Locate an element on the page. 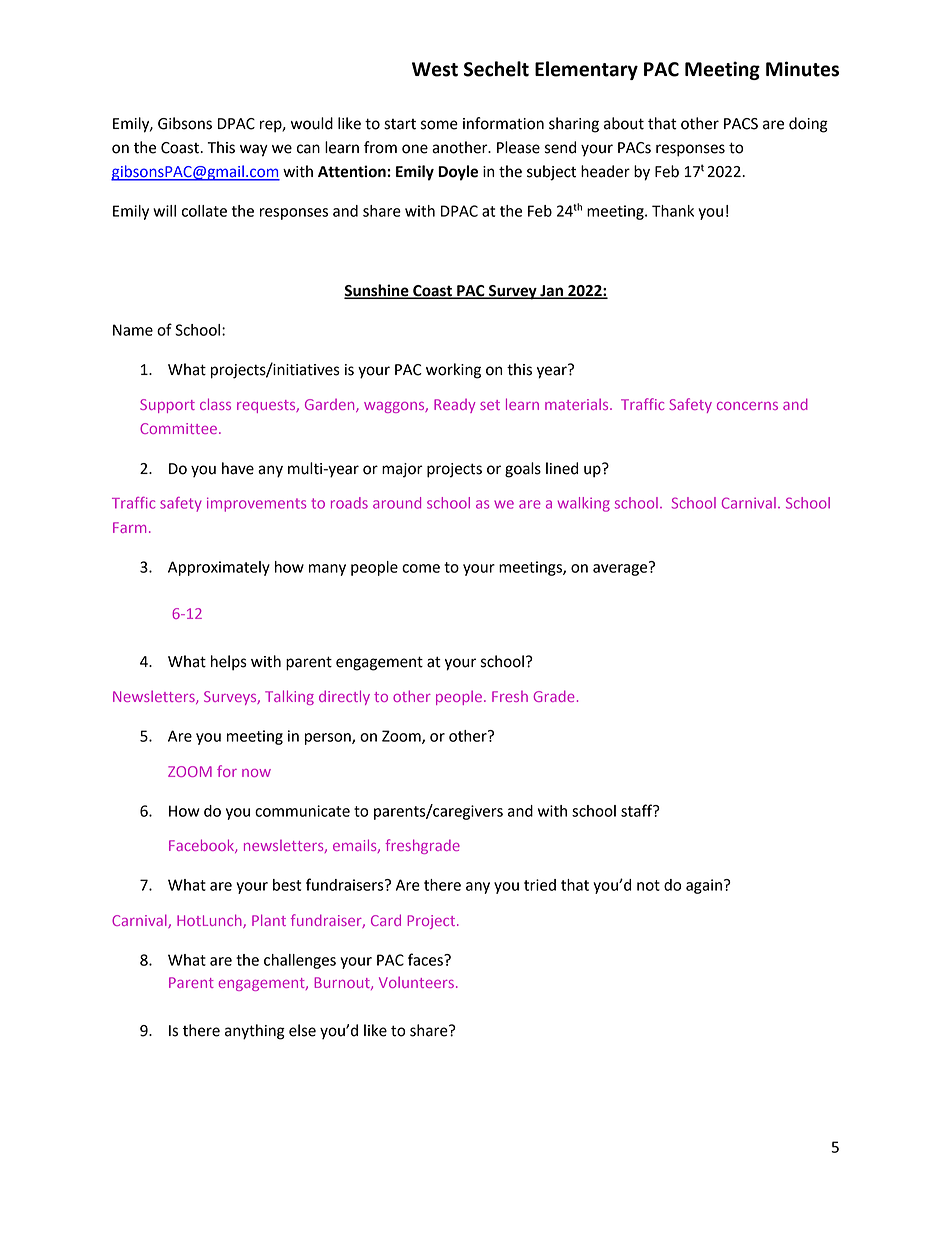  Volunteers is located at coordinates (416, 982).
